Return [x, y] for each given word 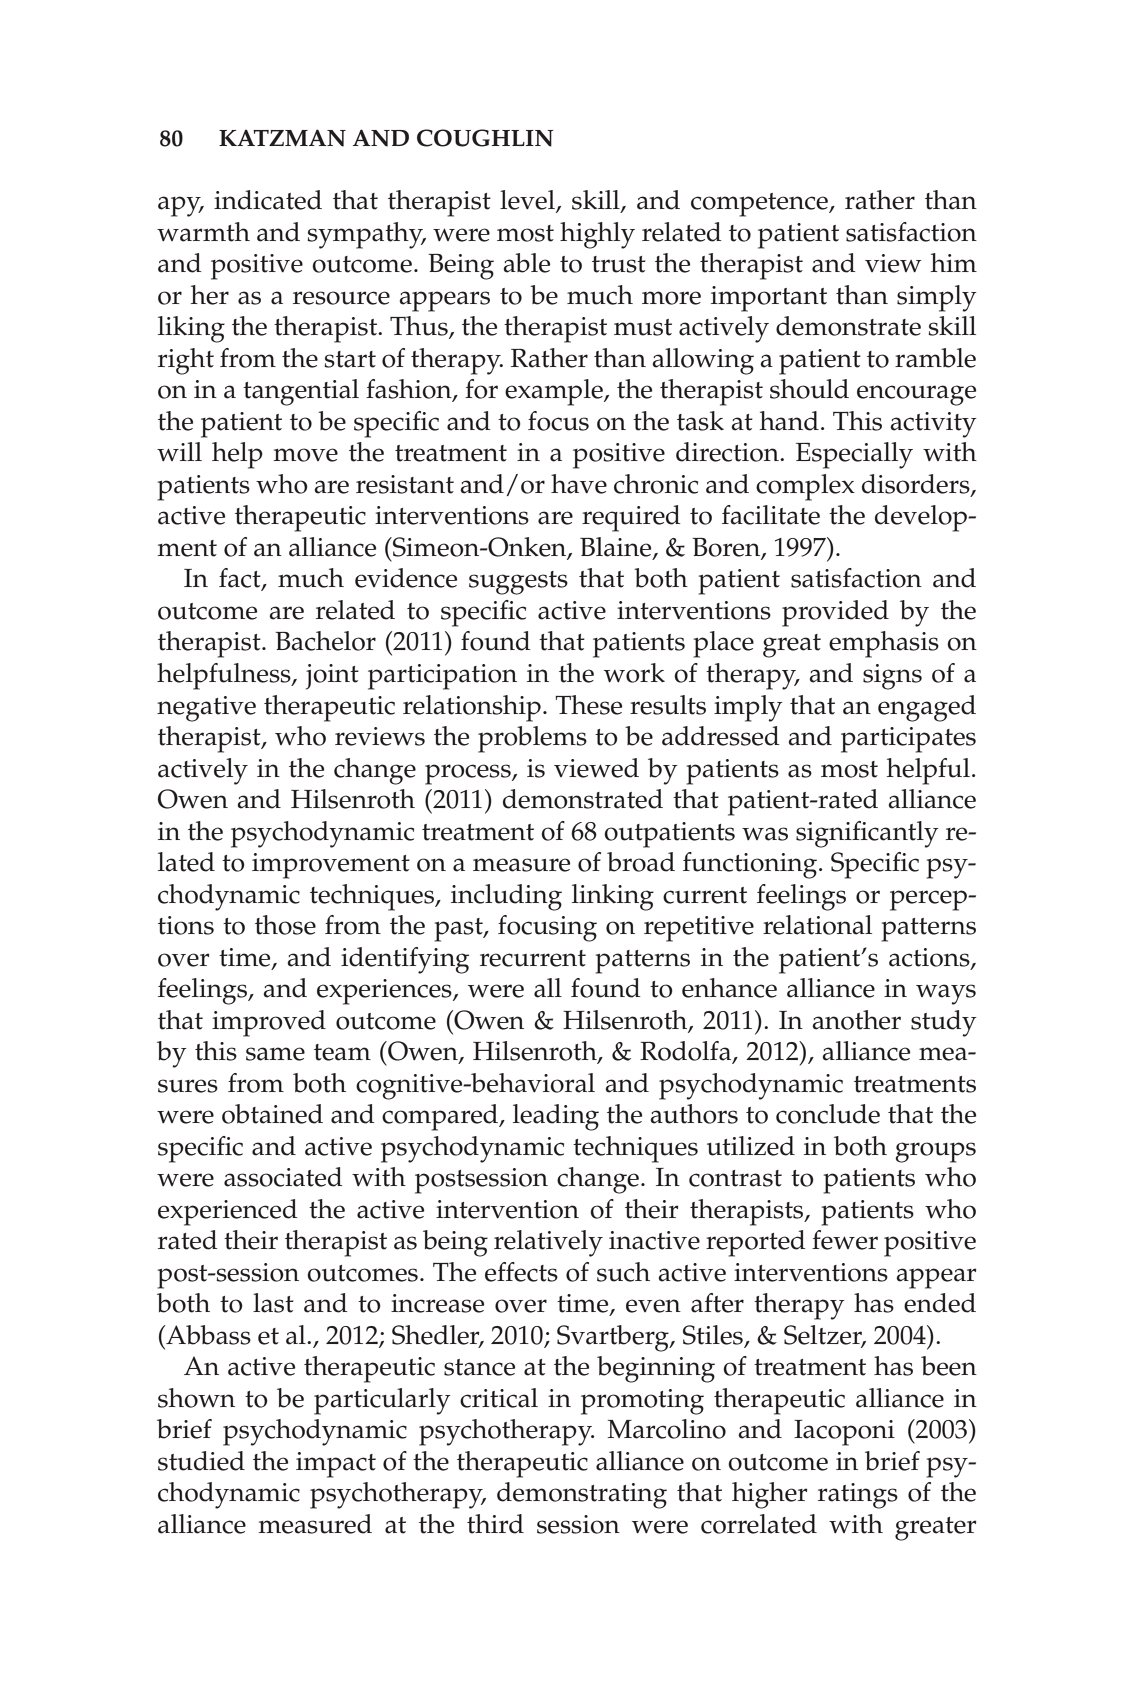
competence [760, 205]
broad [641, 862]
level [528, 201]
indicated [268, 200]
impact [336, 1465]
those [285, 925]
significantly [867, 834]
